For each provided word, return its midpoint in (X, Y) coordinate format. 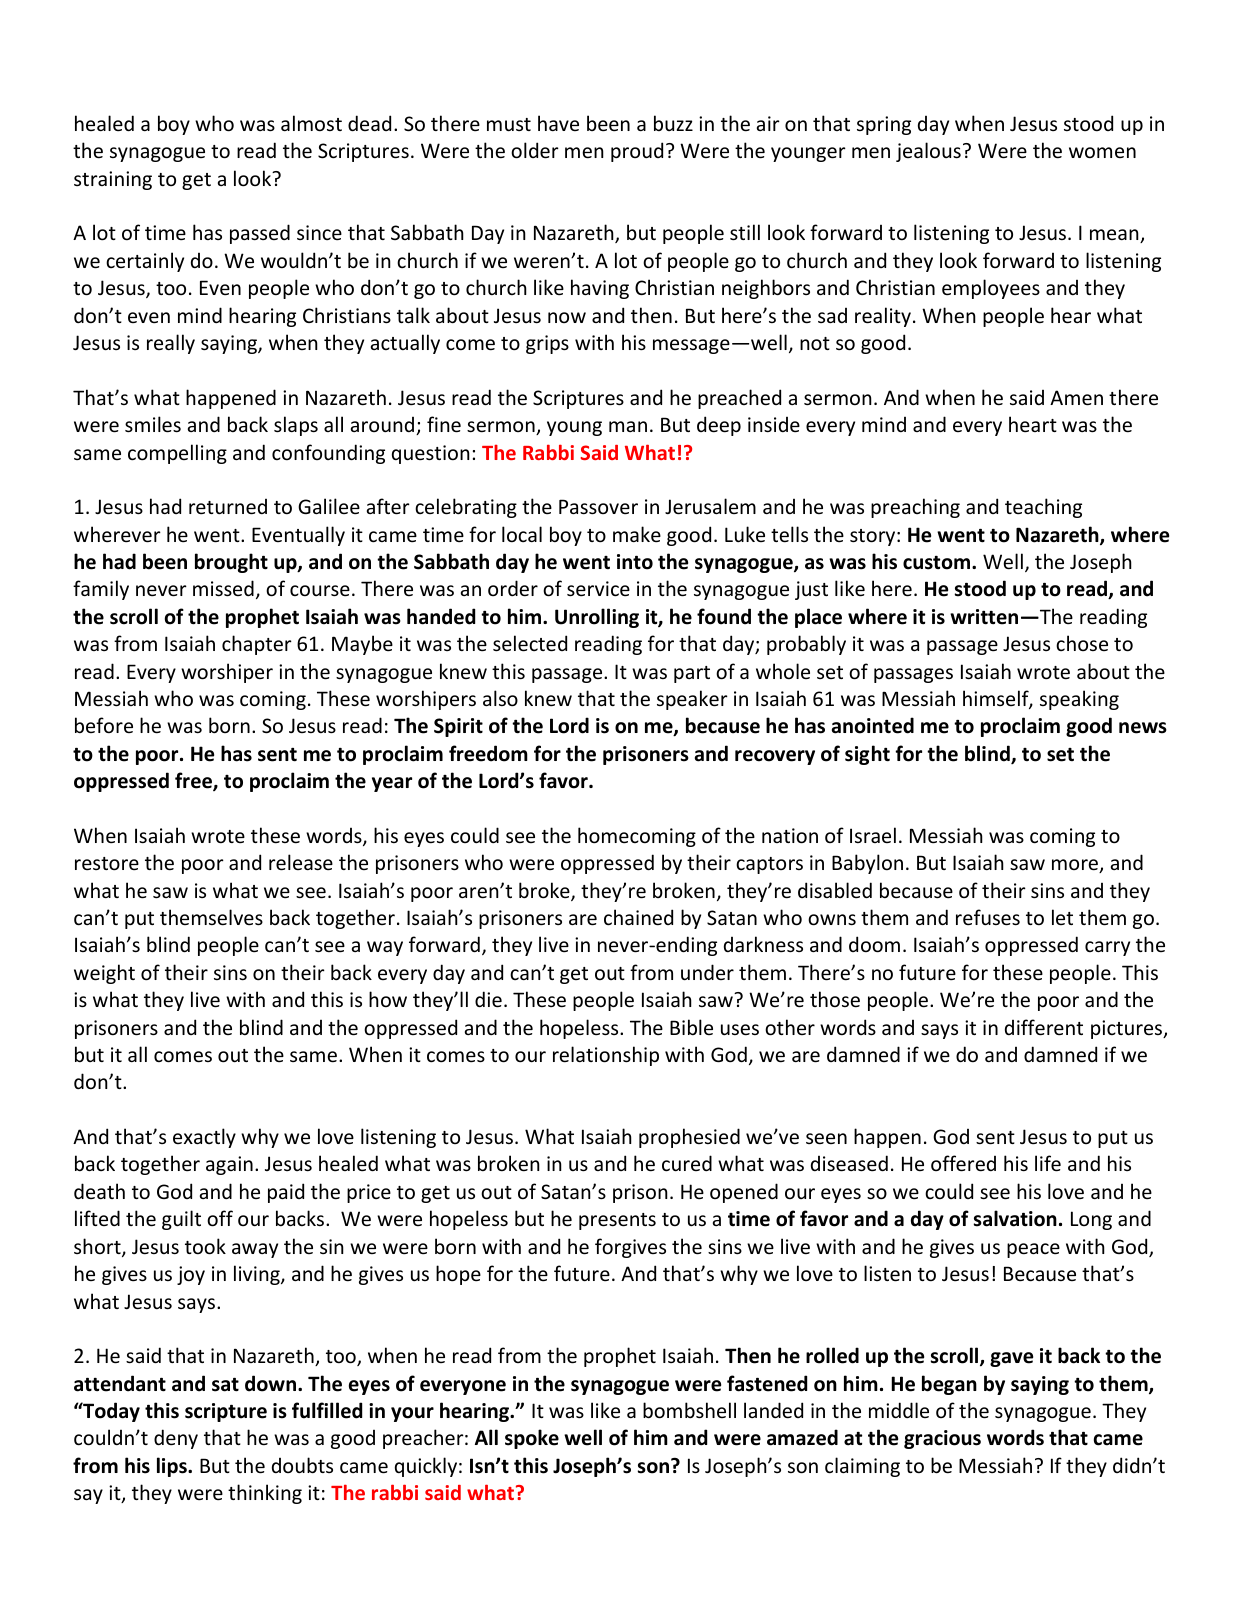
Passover (598, 507)
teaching (1043, 508)
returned (228, 507)
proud (637, 152)
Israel (873, 835)
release (301, 862)
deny (176, 1439)
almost (311, 123)
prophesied (689, 1138)
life (1048, 1163)
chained (638, 917)
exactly (204, 1138)
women (1102, 153)
